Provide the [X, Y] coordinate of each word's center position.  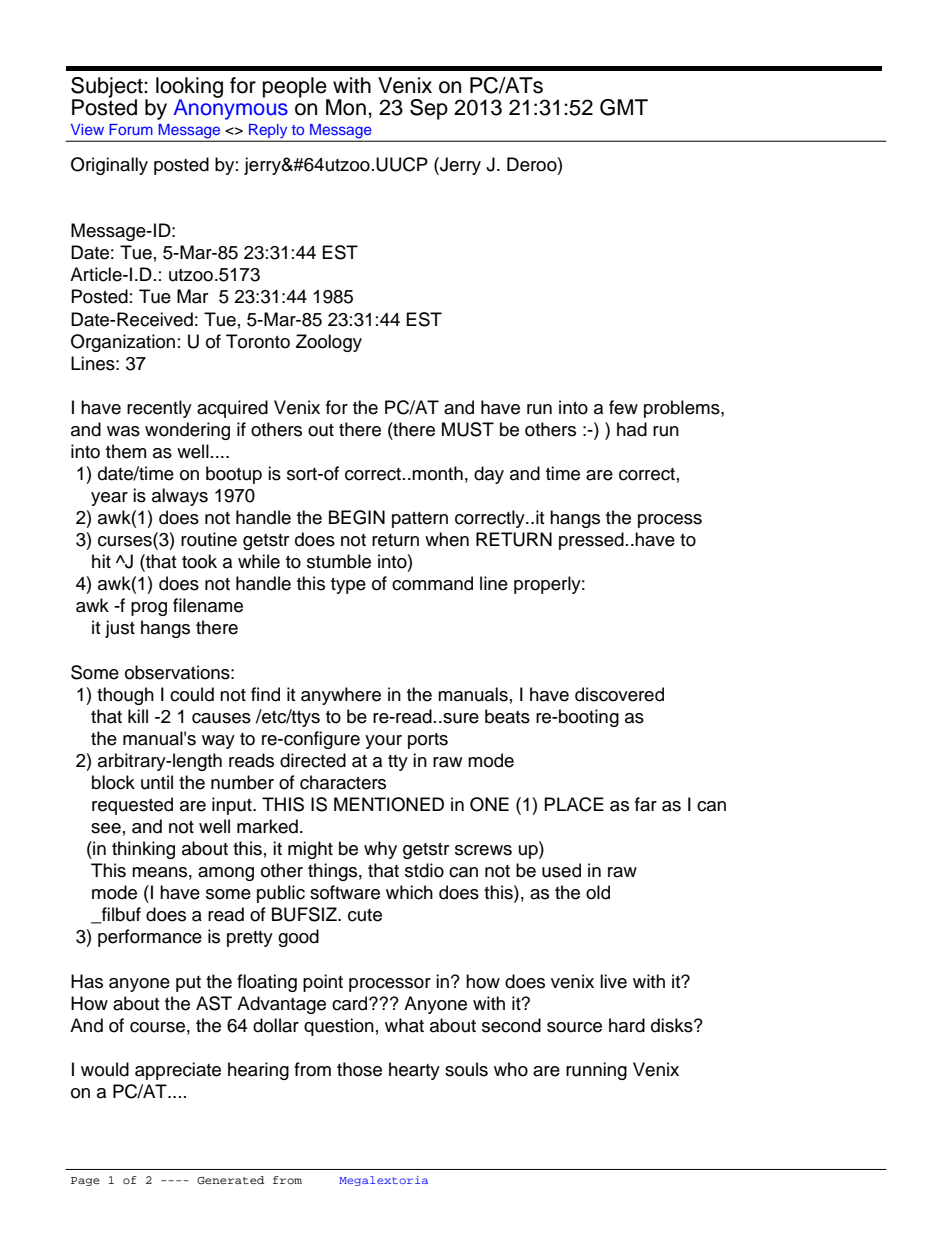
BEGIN [357, 517]
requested [132, 806]
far [646, 804]
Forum [131, 129]
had [632, 429]
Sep [429, 109]
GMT [624, 107]
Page [85, 1181]
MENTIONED [389, 804]
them [126, 451]
